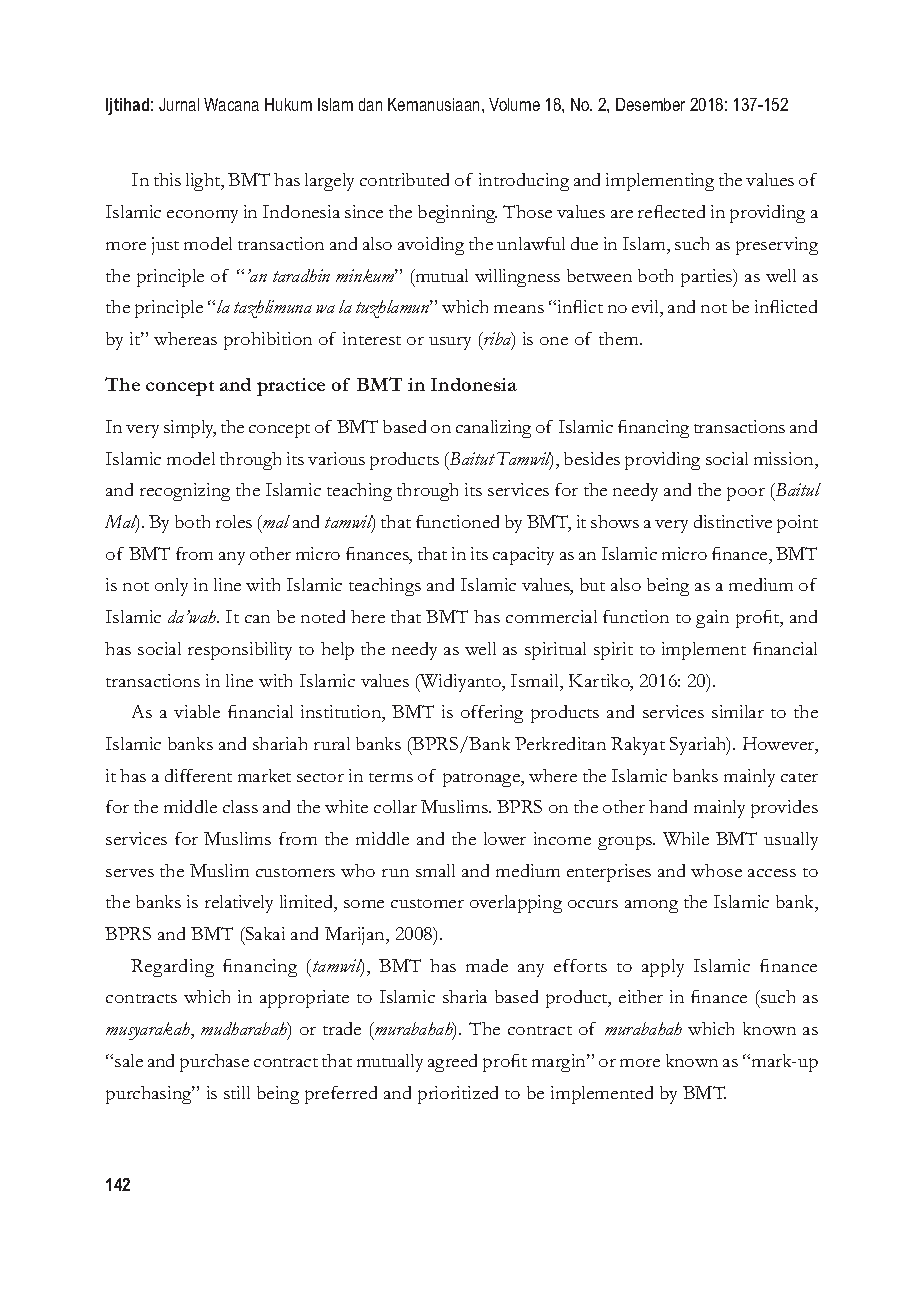 Image resolution: width=924 pixels, height=1294 pixels. What do you see at coordinates (620, 338) in the screenshot?
I see `them` at bounding box center [620, 338].
